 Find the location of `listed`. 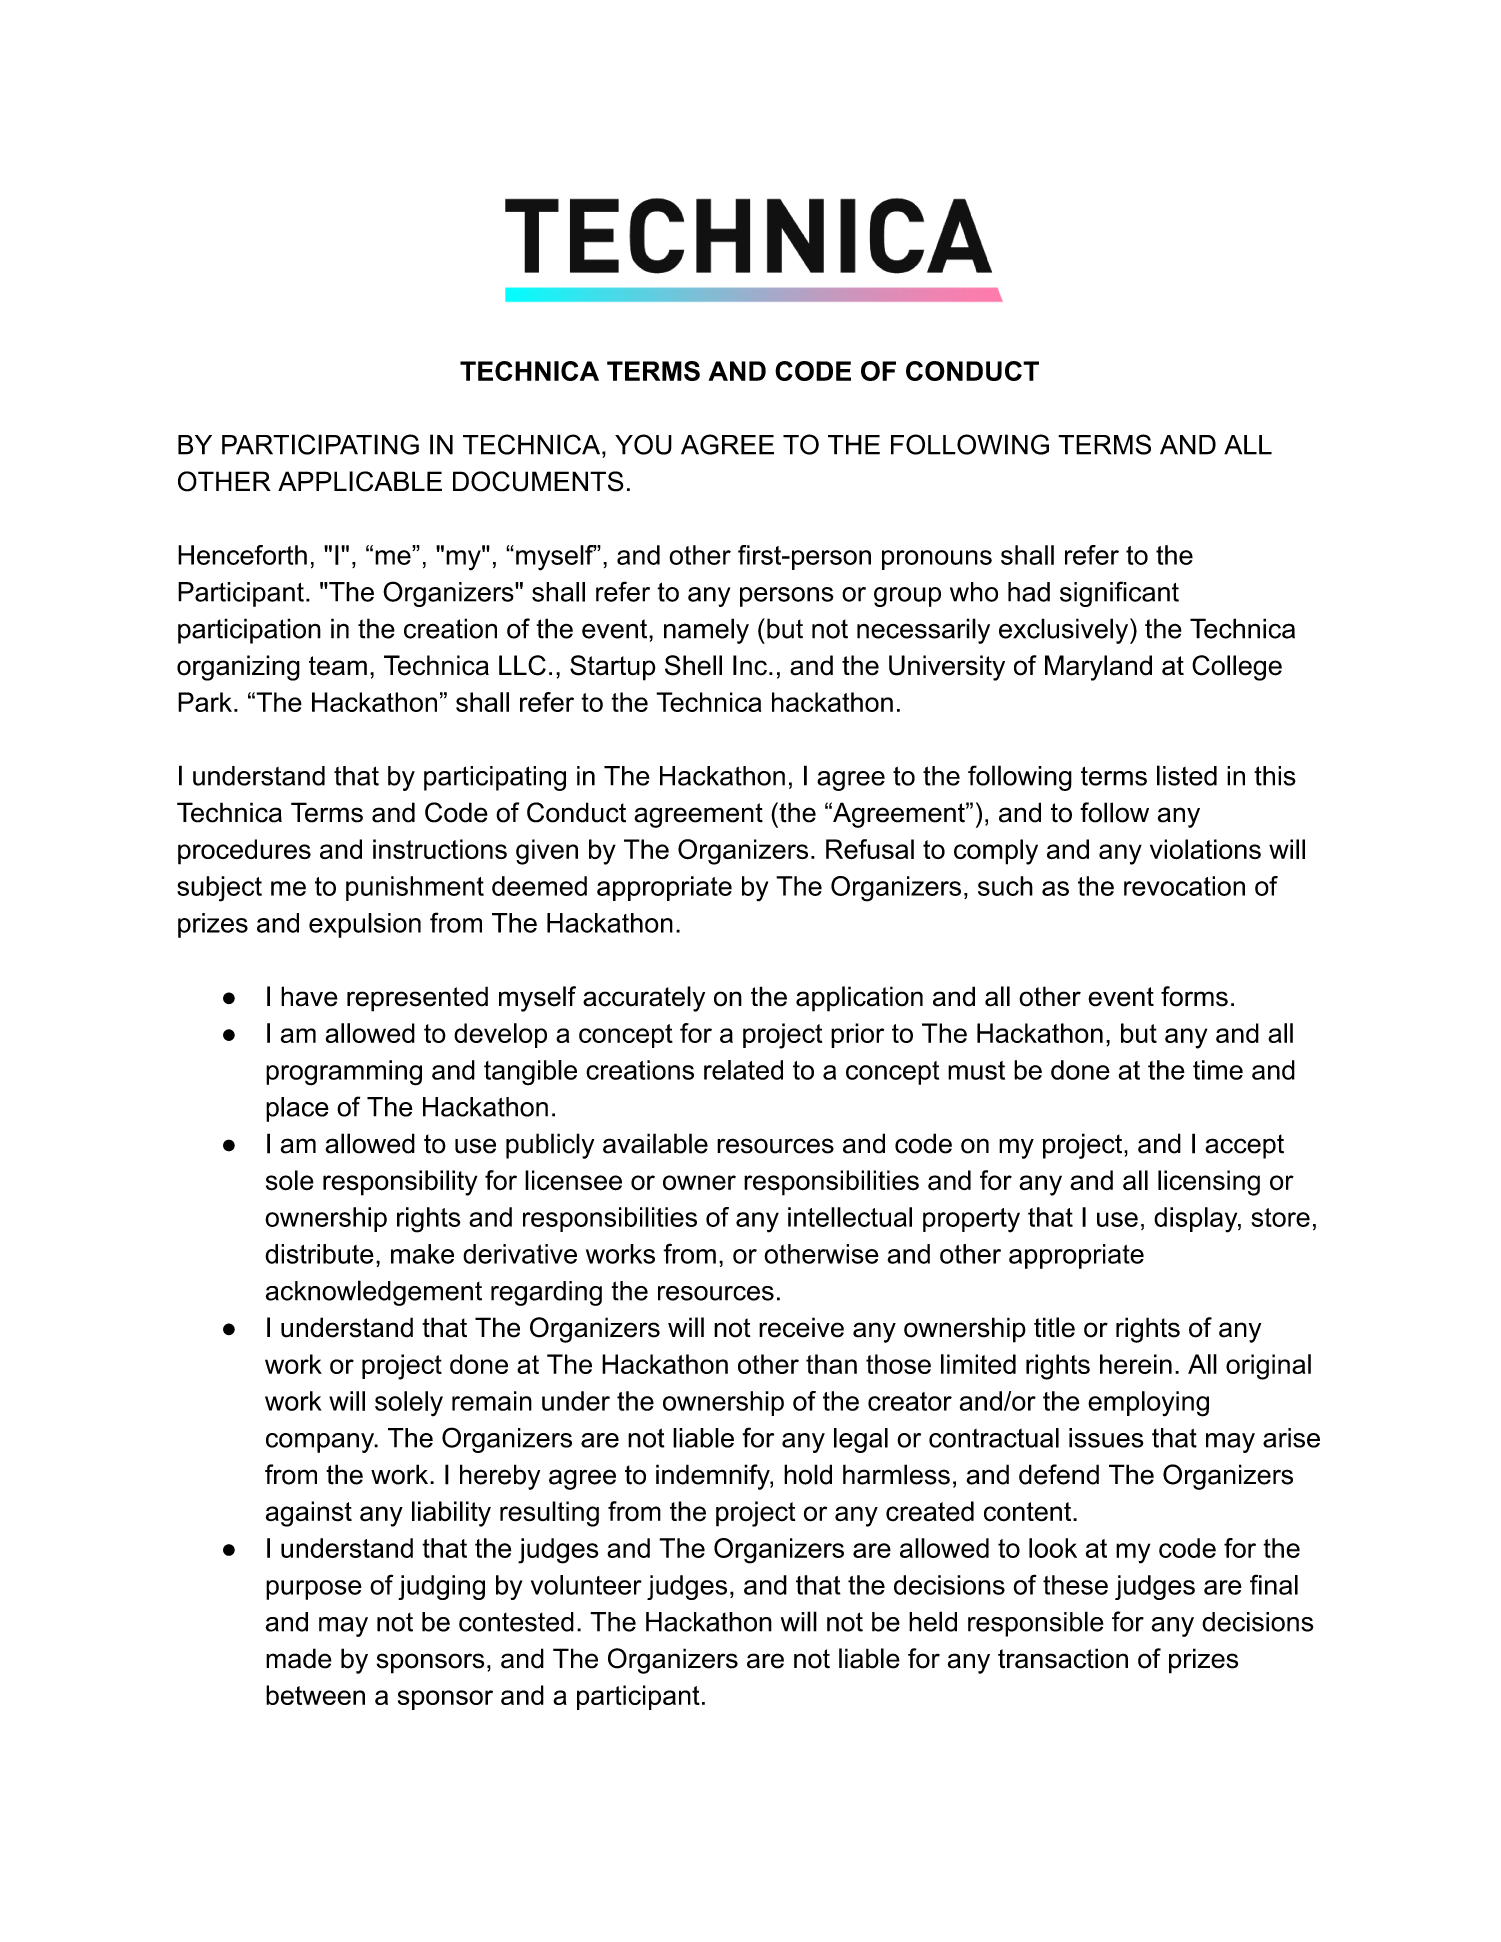

listed is located at coordinates (1187, 775).
